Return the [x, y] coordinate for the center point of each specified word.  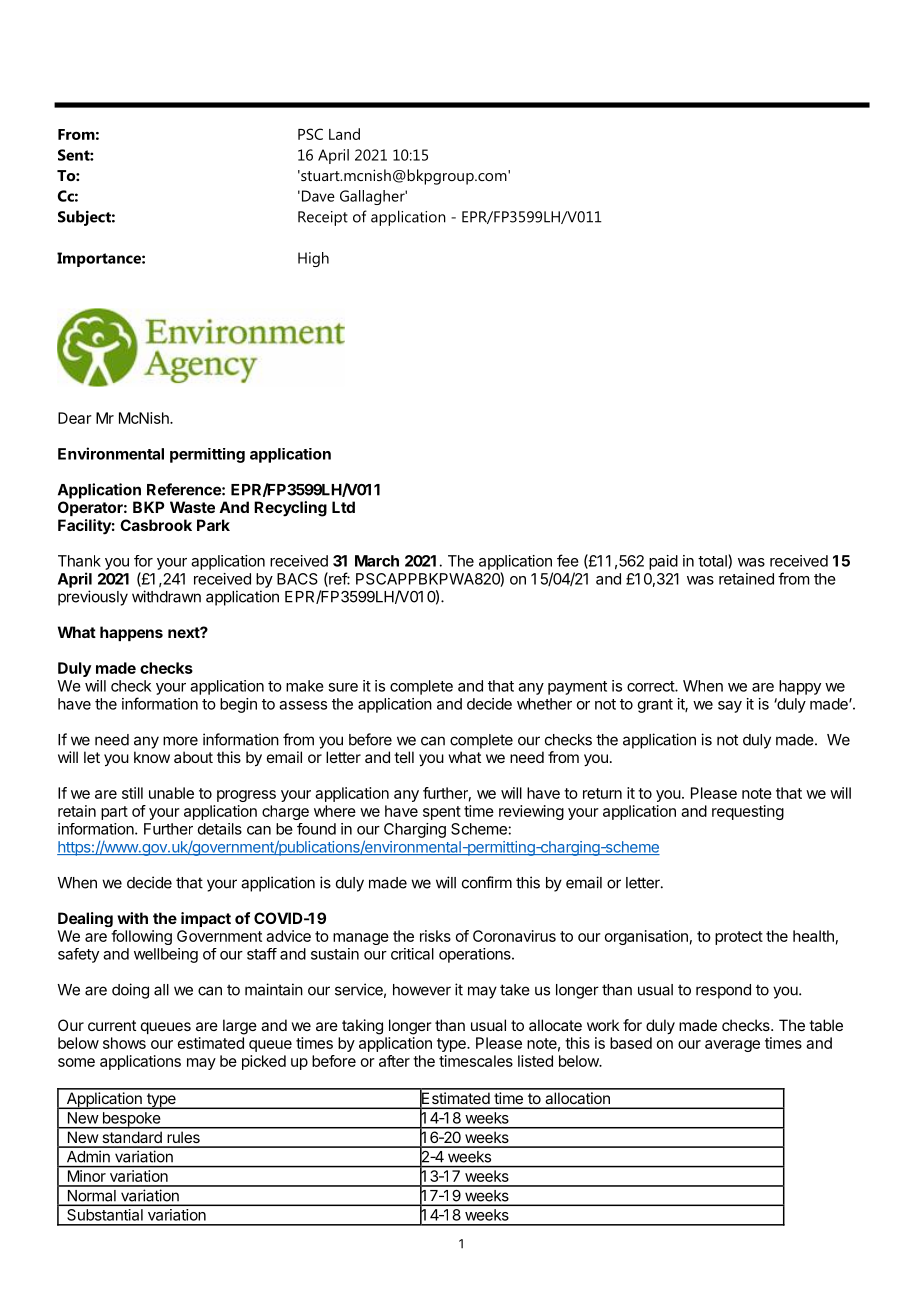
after [394, 1061]
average [732, 1046]
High [313, 259]
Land [344, 134]
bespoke [131, 1120]
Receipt [323, 218]
